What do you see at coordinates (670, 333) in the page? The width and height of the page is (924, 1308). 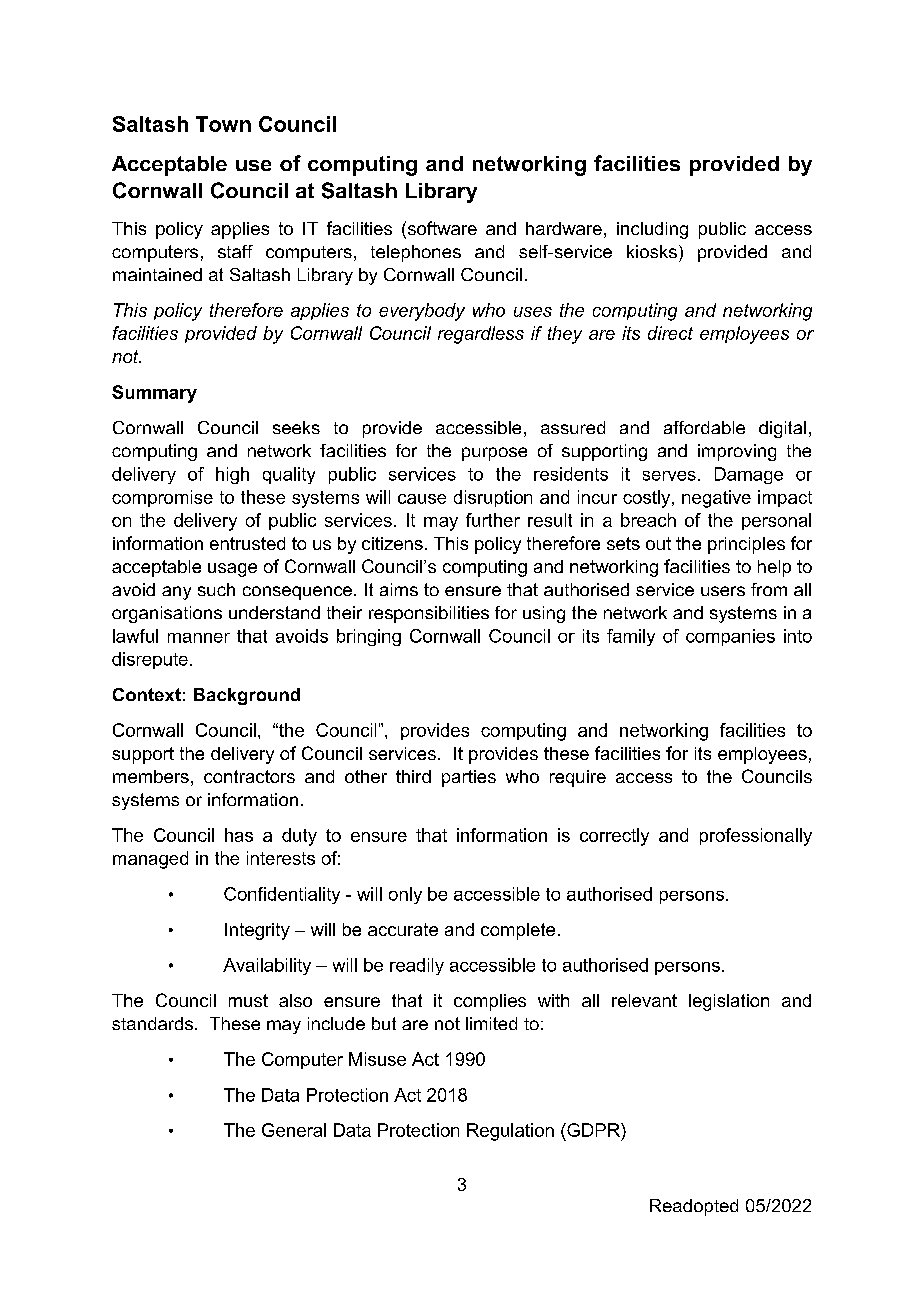 I see `direct` at bounding box center [670, 333].
